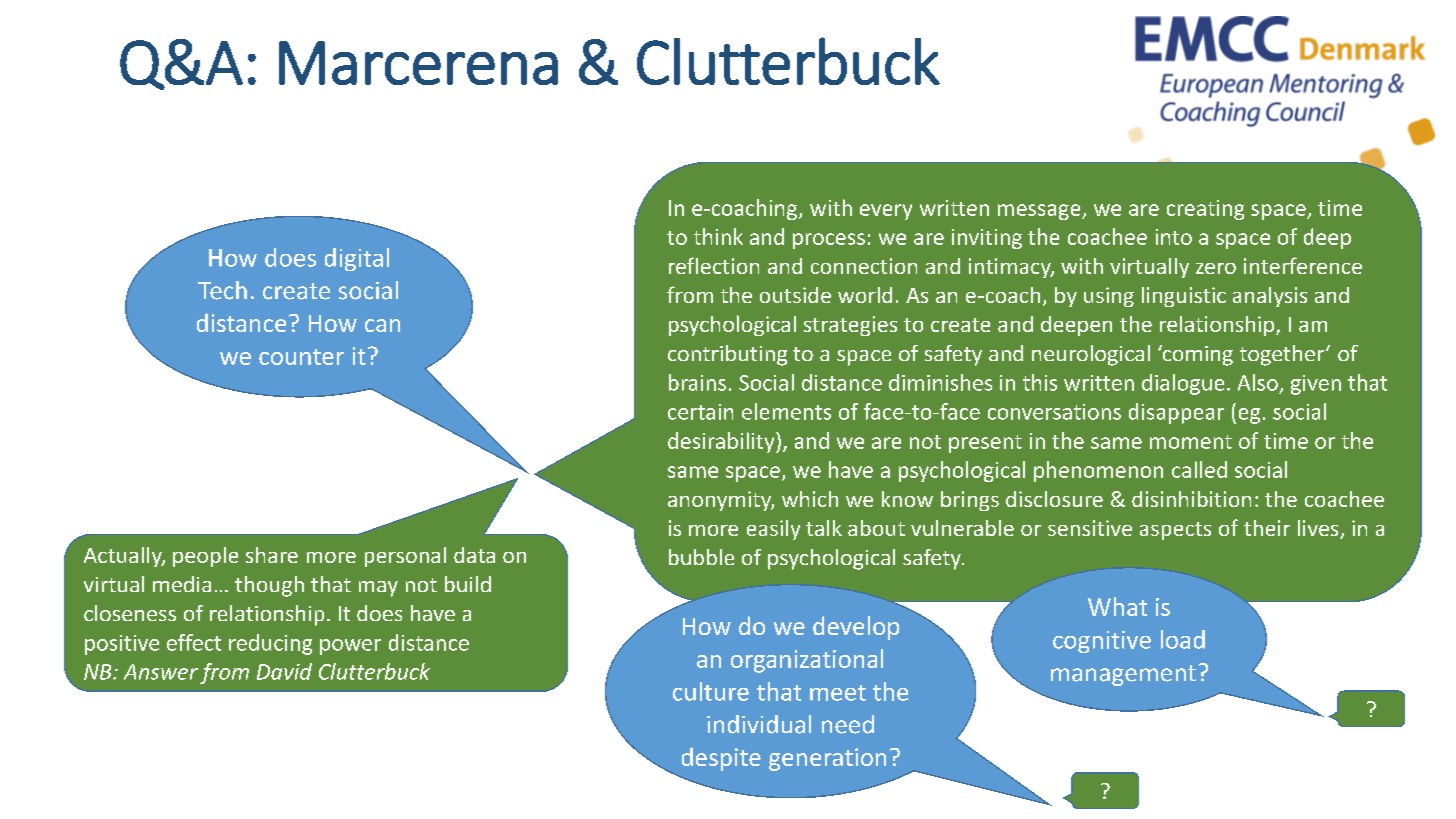  Describe the element at coordinates (810, 499) in the document. I see `which` at that location.
